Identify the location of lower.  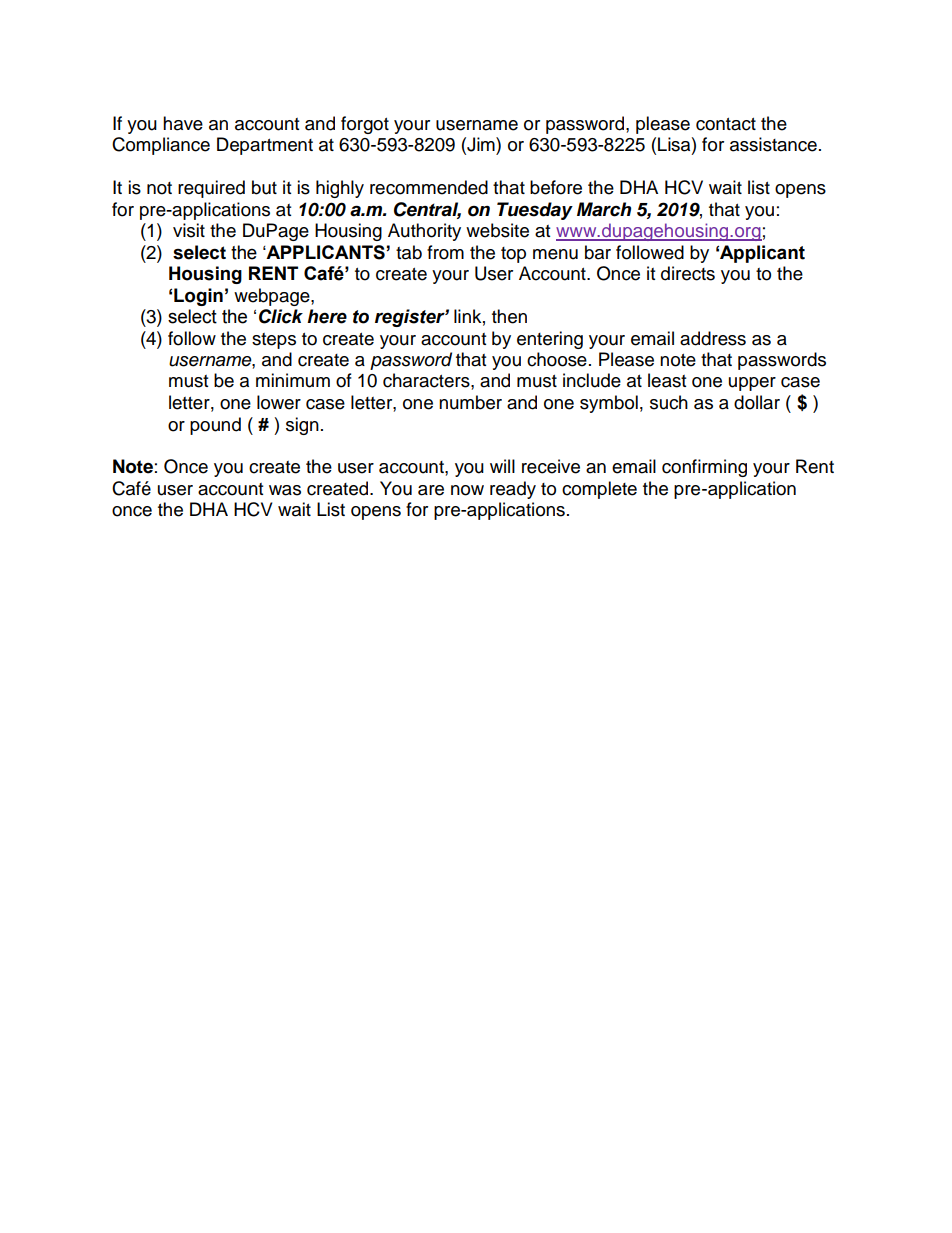
(279, 402).
